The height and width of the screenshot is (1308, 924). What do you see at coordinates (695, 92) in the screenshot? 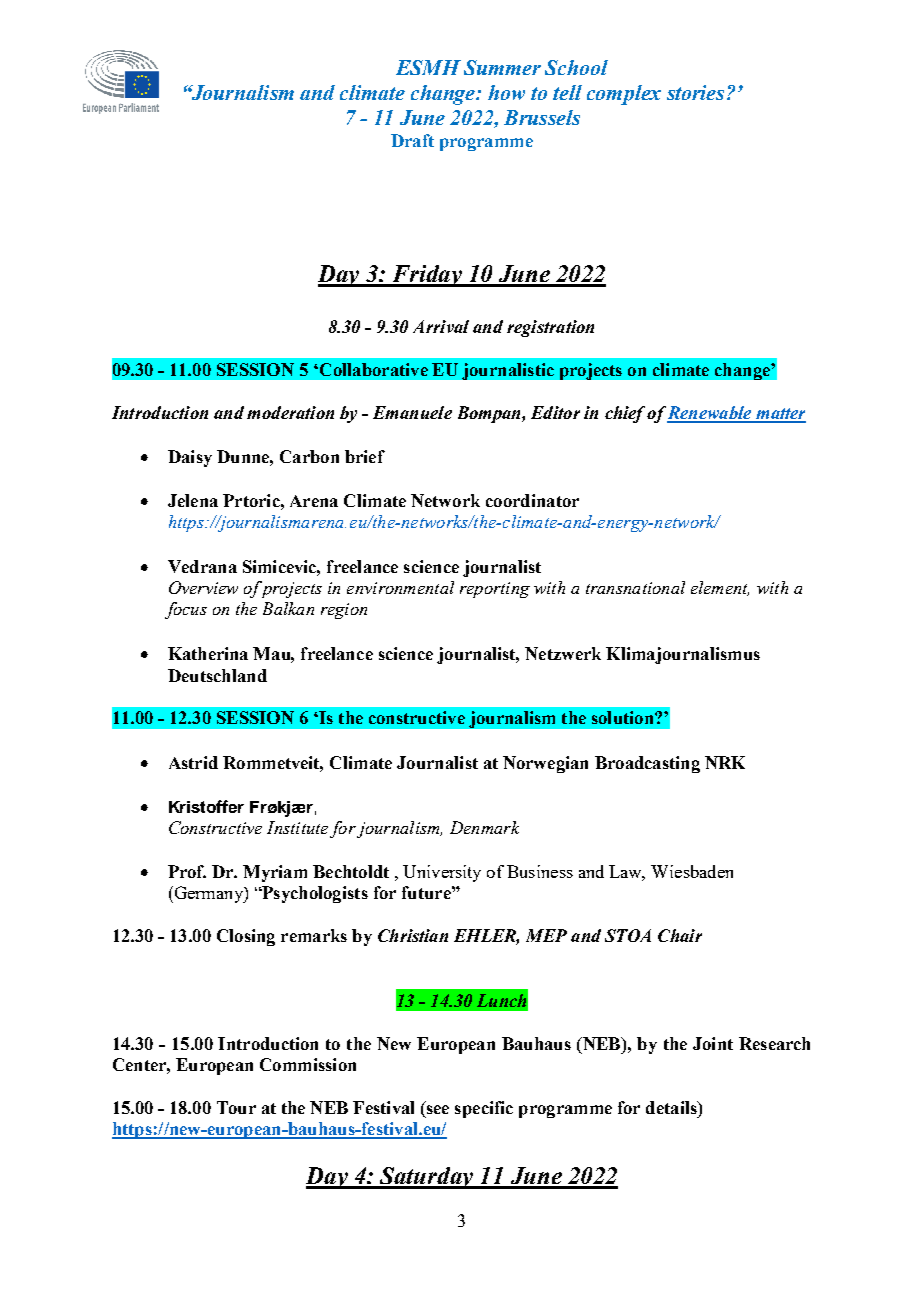
I see `stories` at bounding box center [695, 92].
